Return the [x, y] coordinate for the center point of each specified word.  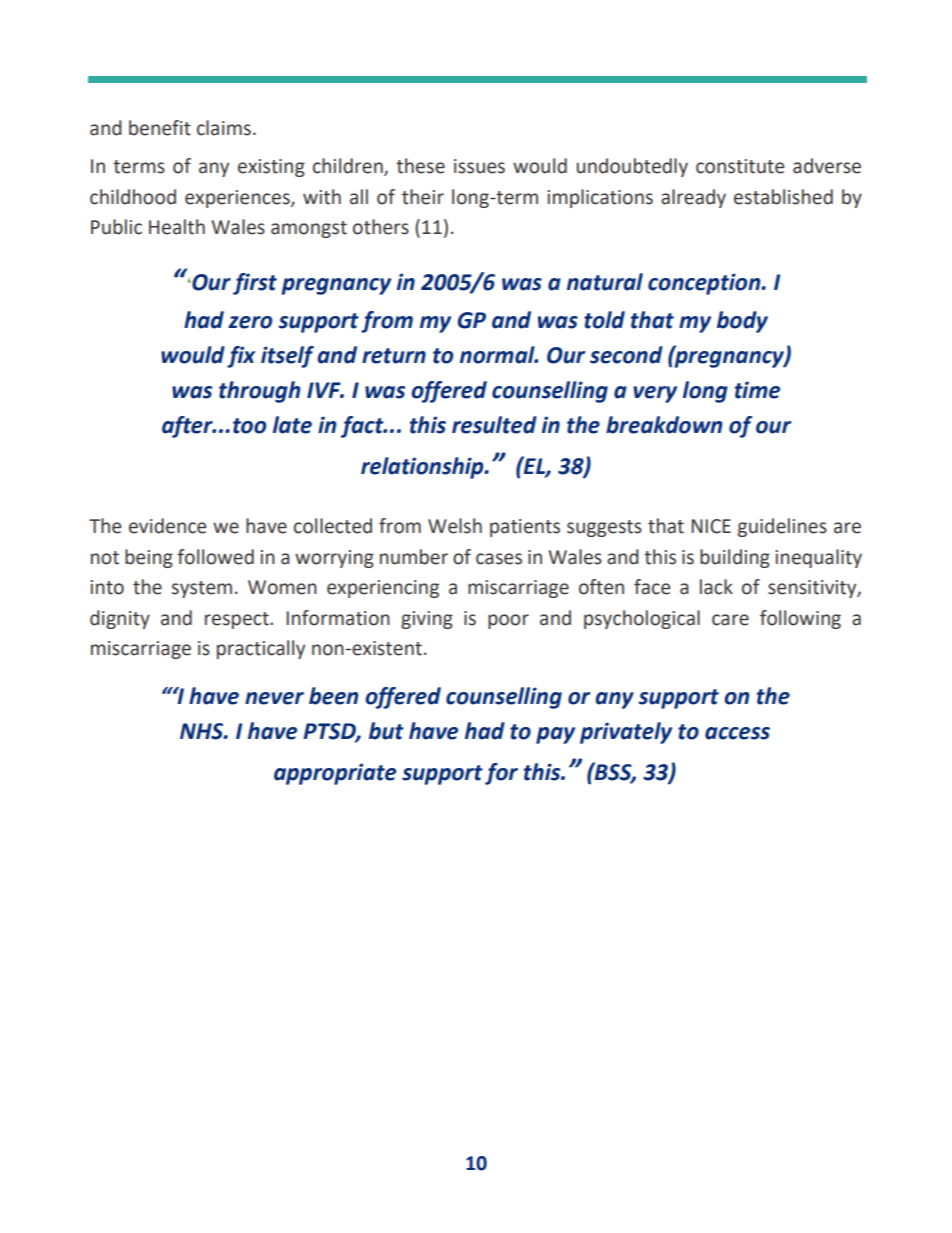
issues [479, 166]
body [742, 322]
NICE [711, 526]
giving [427, 620]
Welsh [455, 526]
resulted [494, 425]
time [757, 390]
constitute [740, 166]
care [730, 620]
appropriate [335, 774]
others [381, 227]
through [259, 392]
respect [238, 620]
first [255, 284]
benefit [160, 128]
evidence [167, 526]
